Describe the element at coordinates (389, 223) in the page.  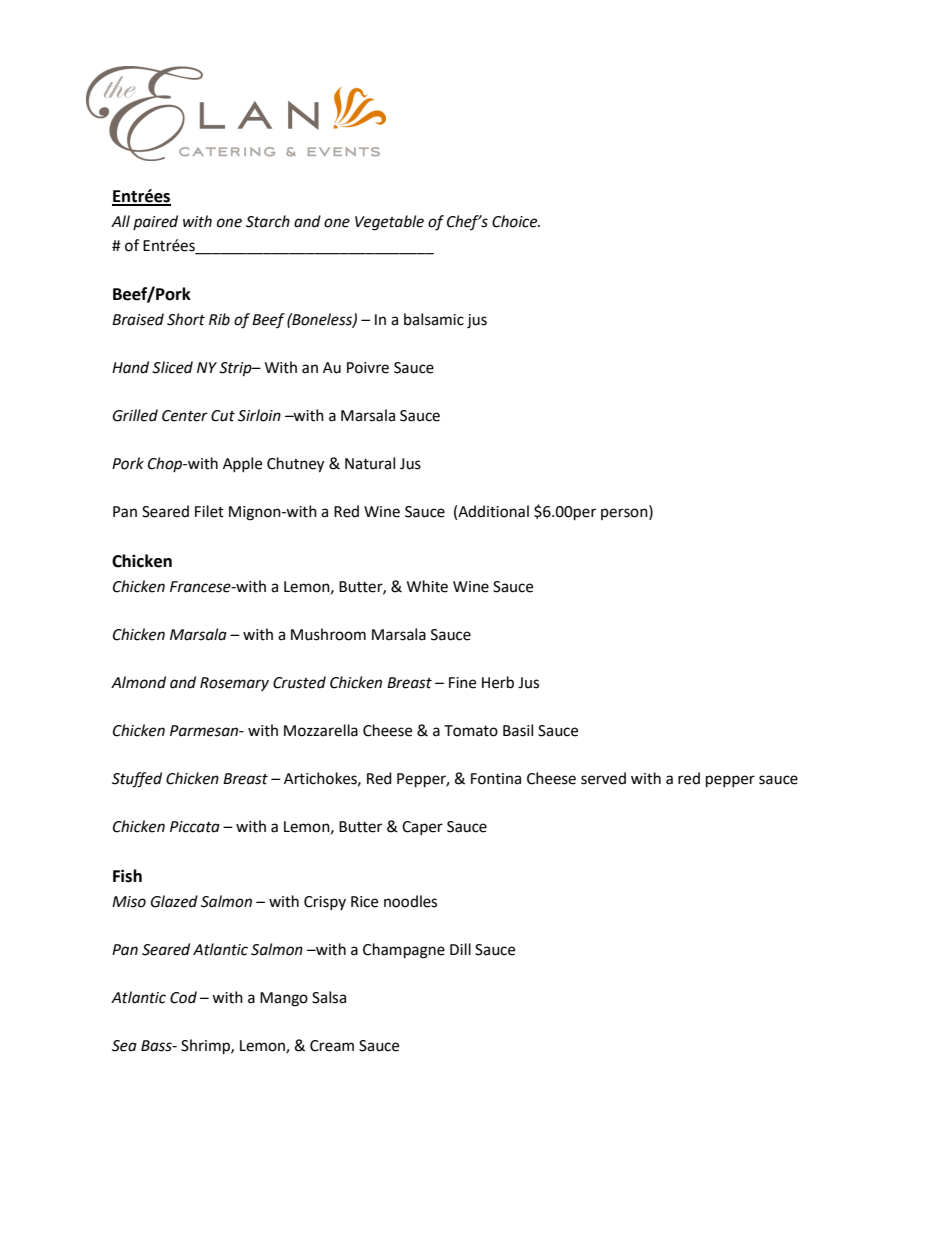
I see `Vegetable` at that location.
